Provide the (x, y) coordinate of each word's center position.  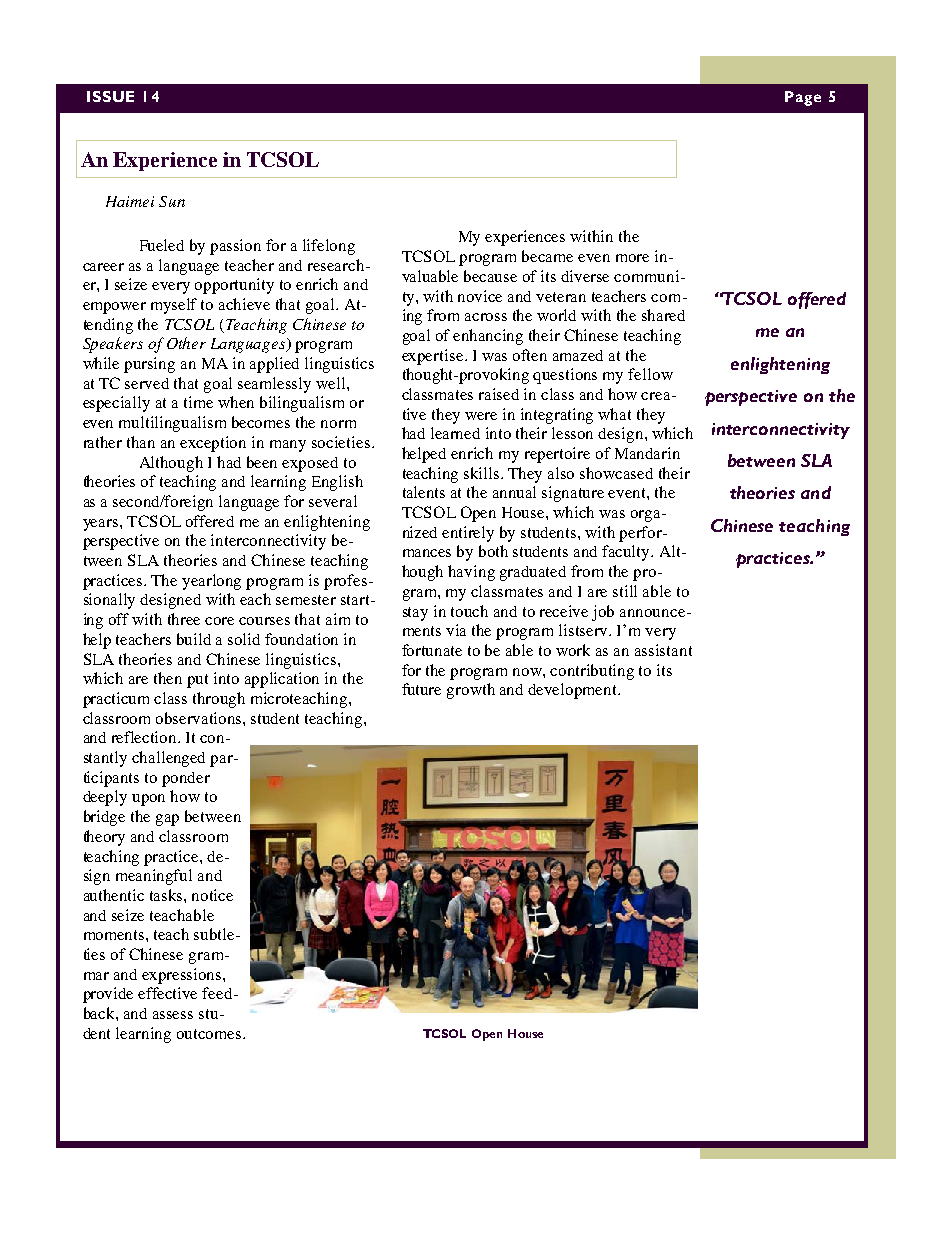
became (547, 256)
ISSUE (110, 96)
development (574, 691)
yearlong (211, 582)
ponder (186, 779)
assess (173, 1015)
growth (471, 691)
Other (186, 343)
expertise (434, 357)
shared (663, 315)
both (493, 551)
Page (803, 98)
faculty (627, 553)
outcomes (210, 1034)
